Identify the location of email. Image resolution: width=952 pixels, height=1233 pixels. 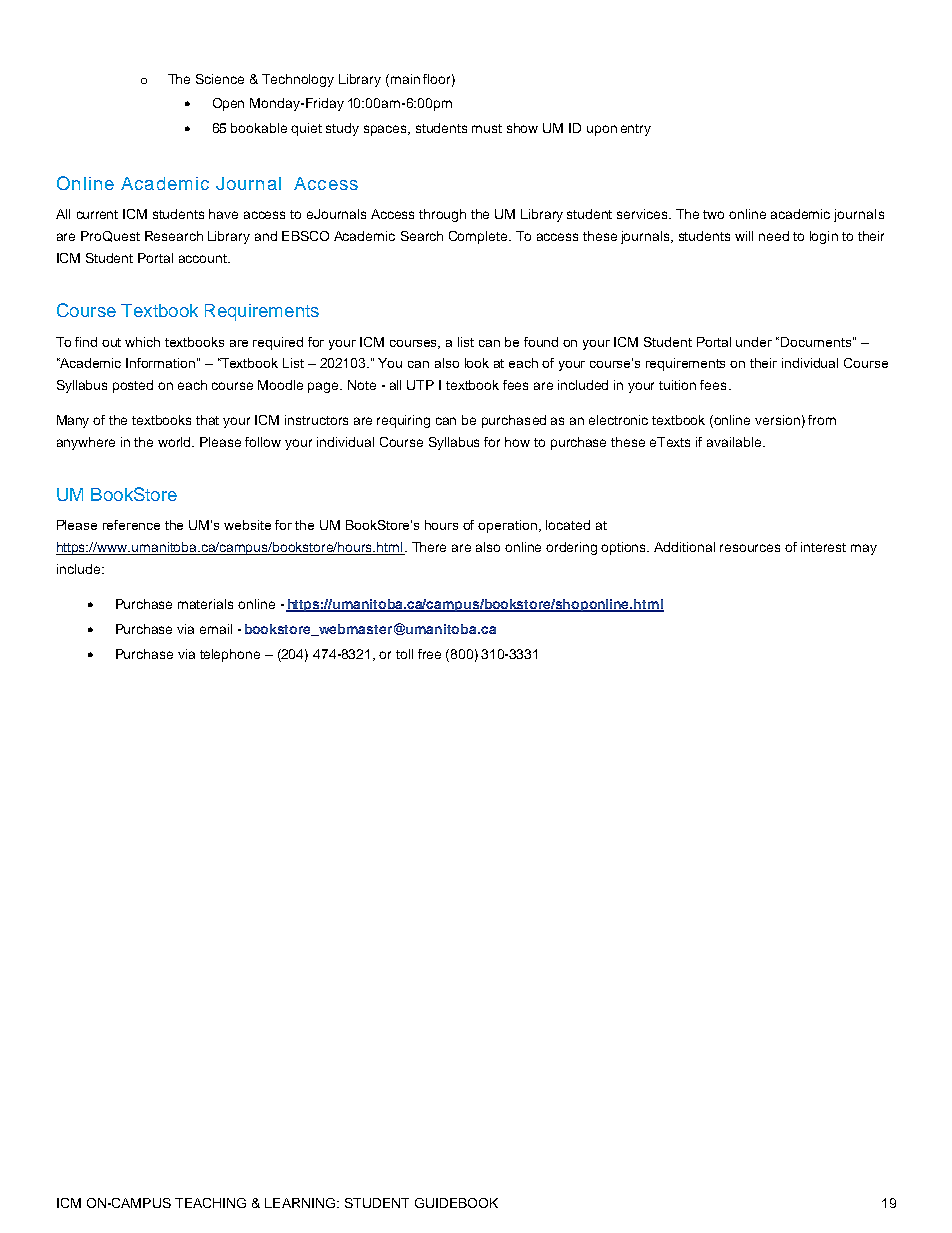
(216, 629).
